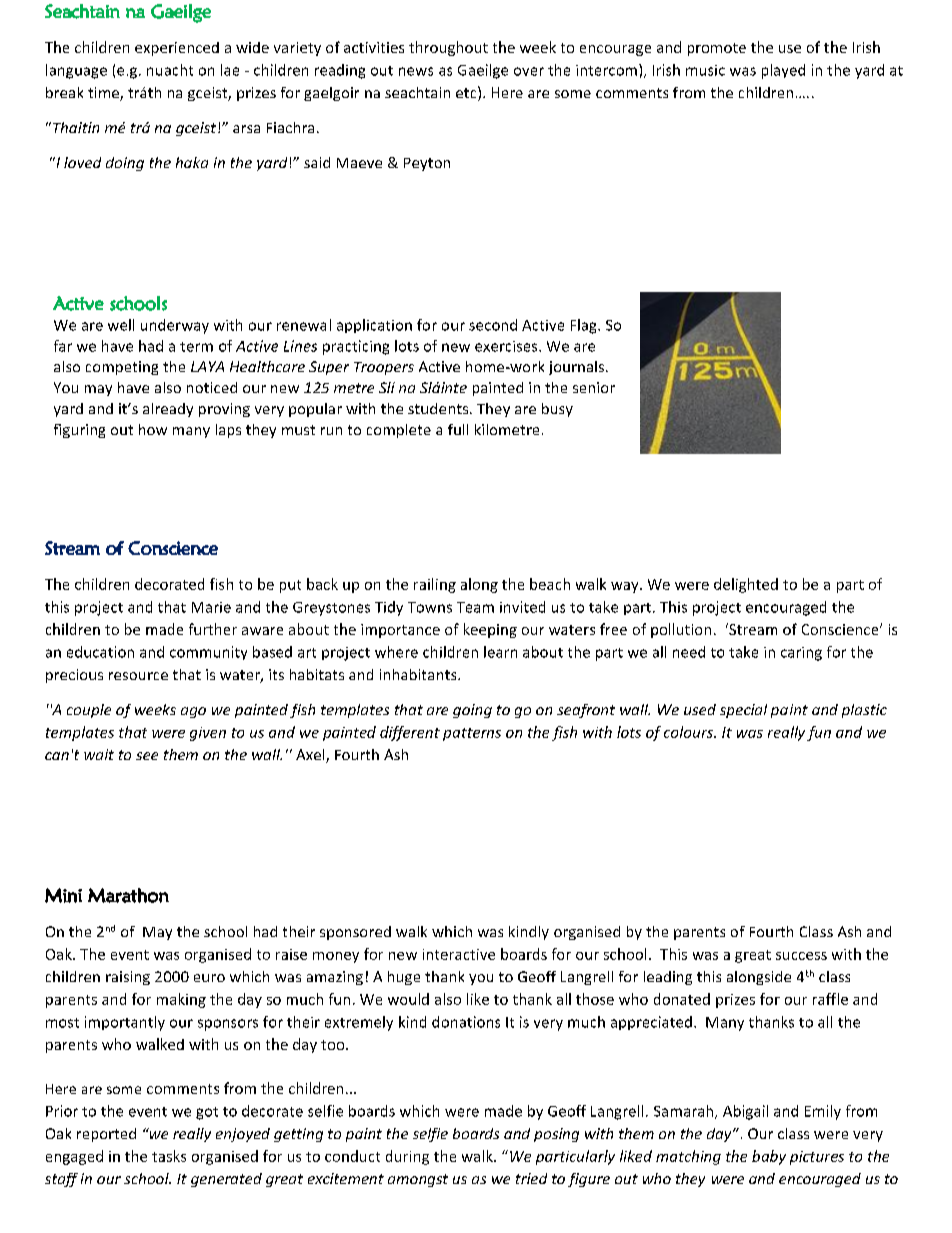  Describe the element at coordinates (743, 711) in the image. I see `special` at that location.
